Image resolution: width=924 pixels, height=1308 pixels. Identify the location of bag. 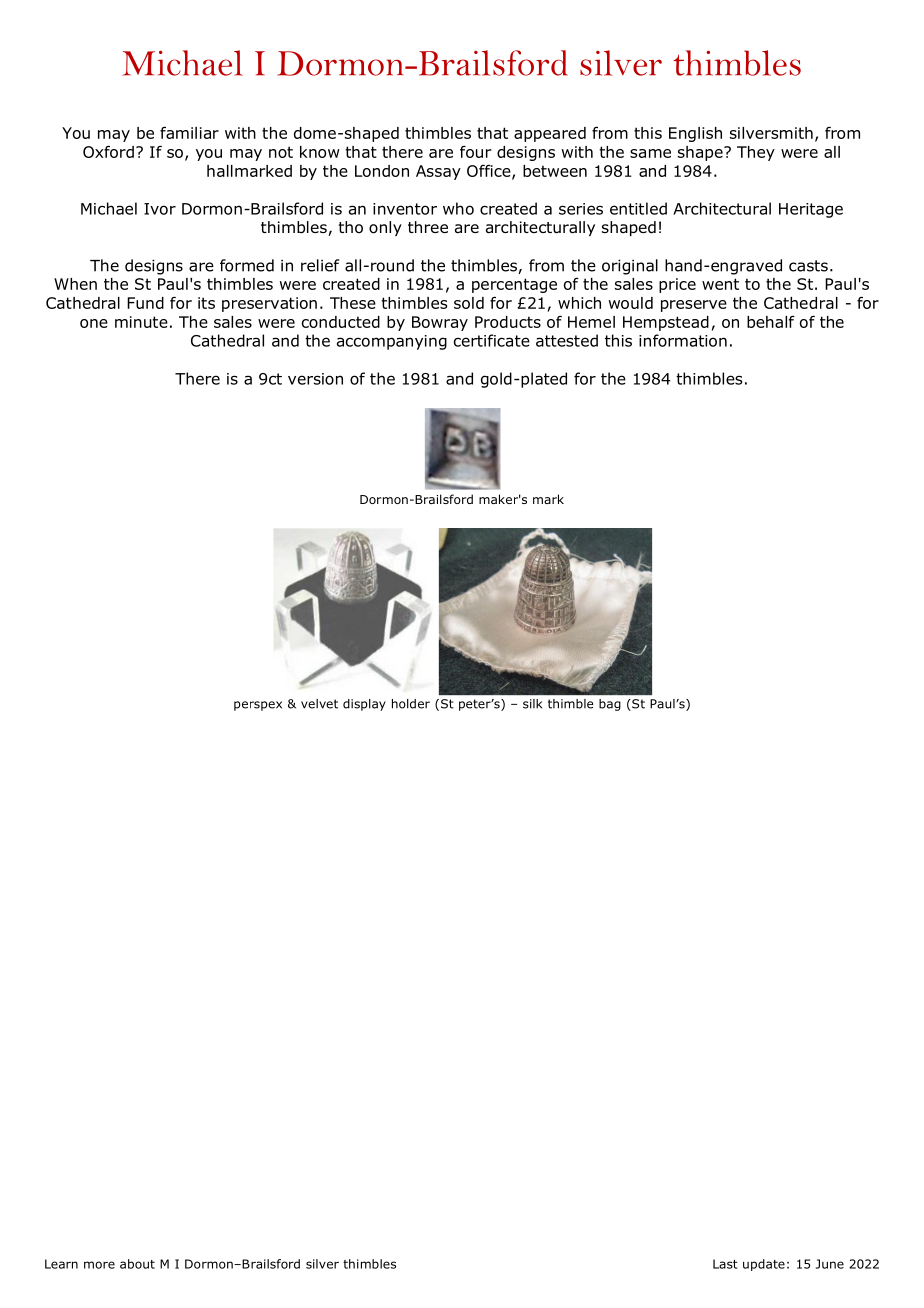
(610, 705).
